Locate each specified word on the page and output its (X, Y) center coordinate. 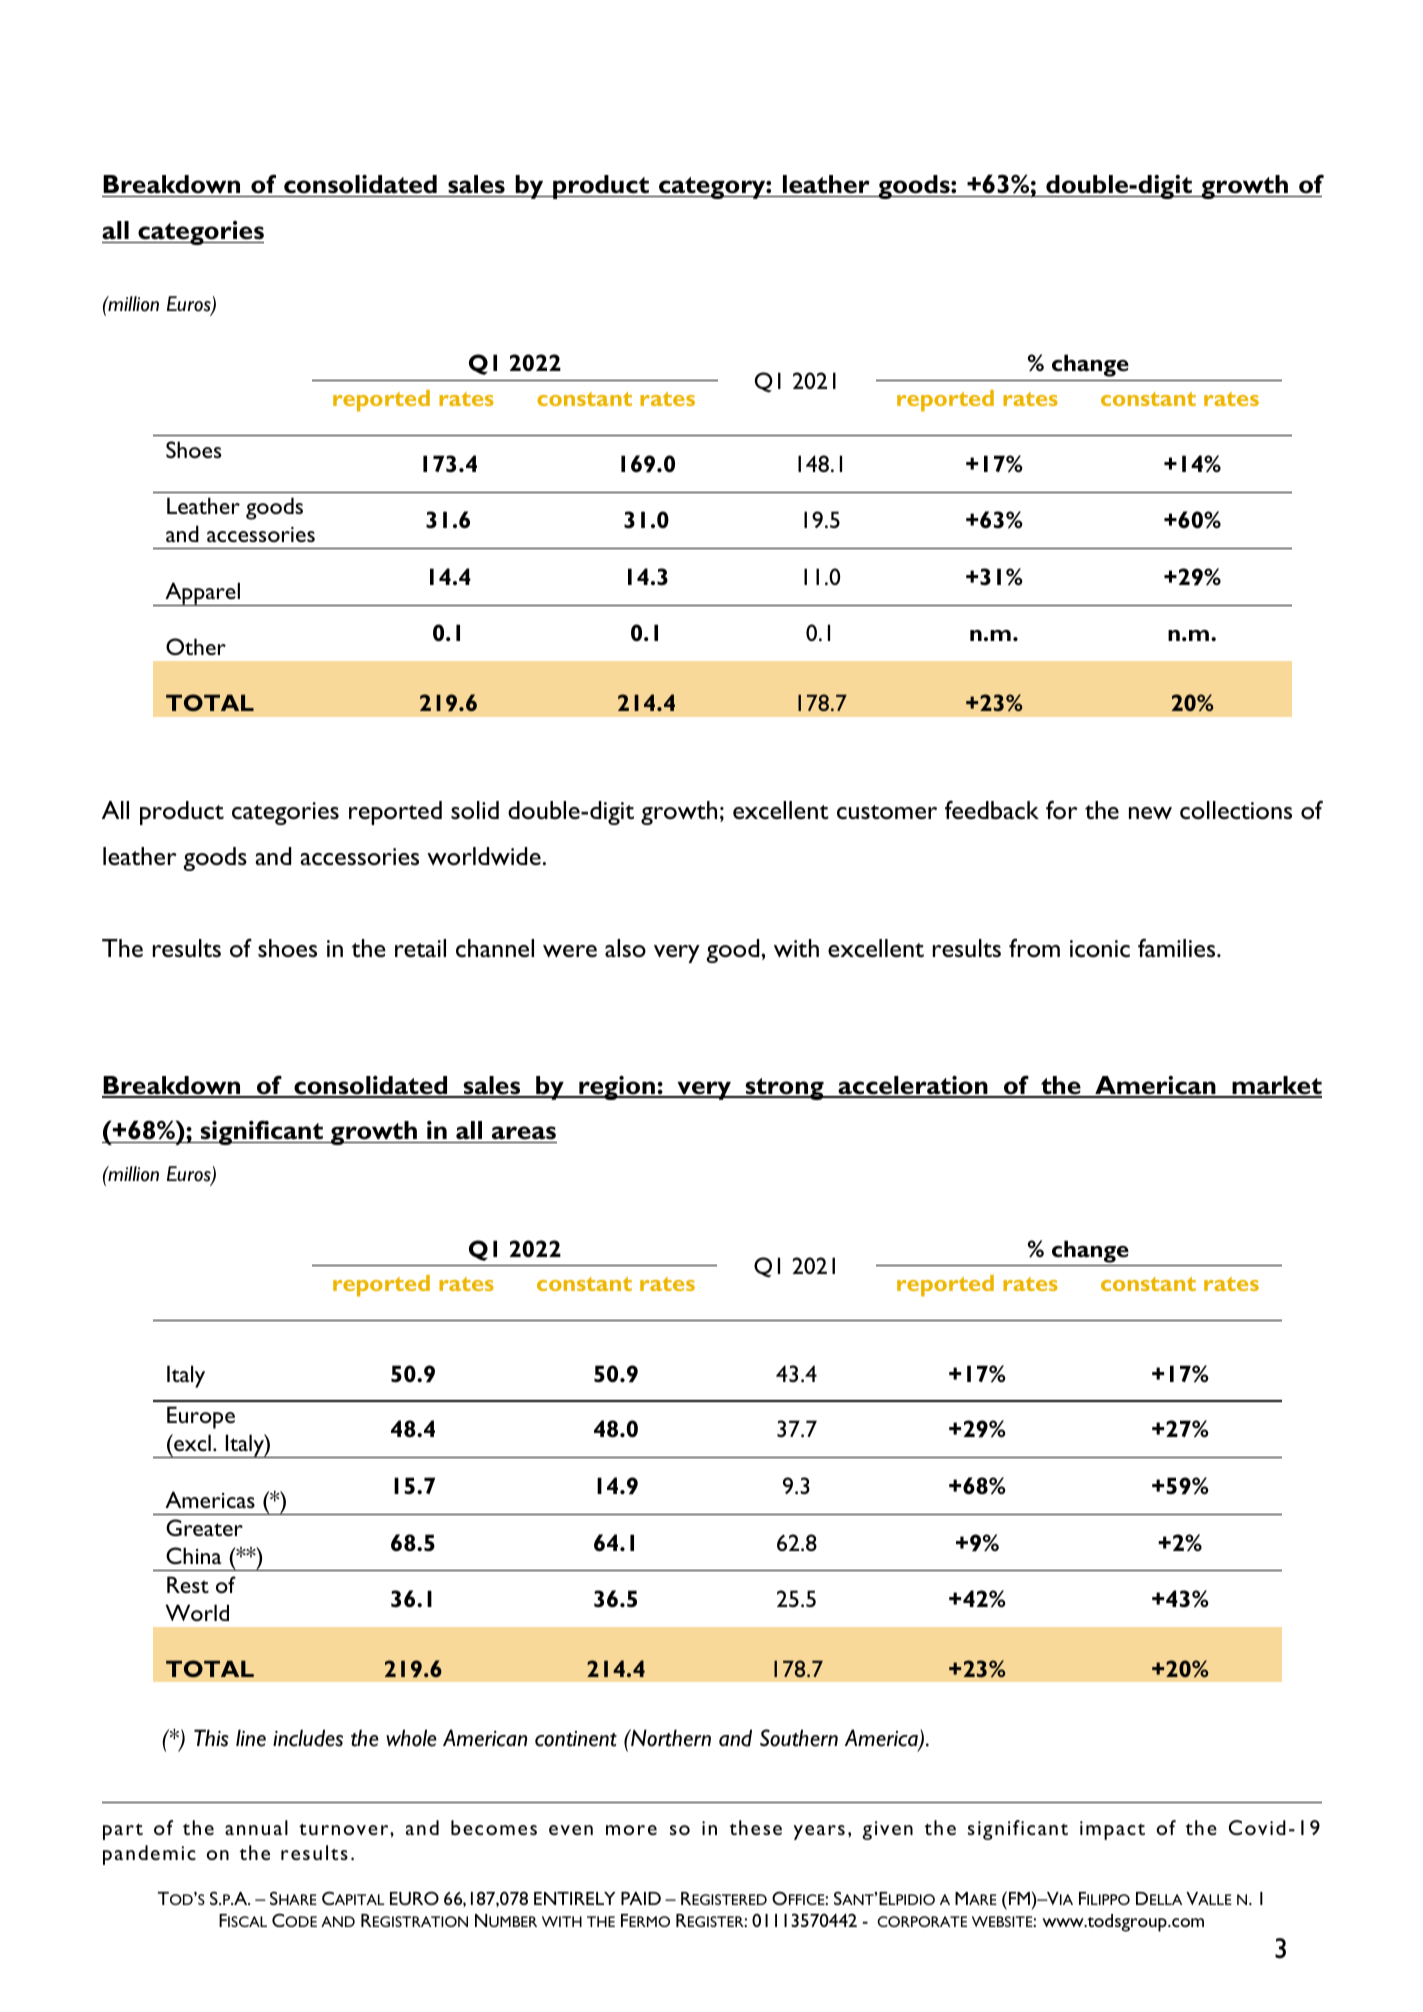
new (1150, 813)
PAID (641, 1898)
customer (887, 812)
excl (191, 1442)
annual (256, 1827)
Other (196, 646)
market (1276, 1086)
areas (524, 1133)
